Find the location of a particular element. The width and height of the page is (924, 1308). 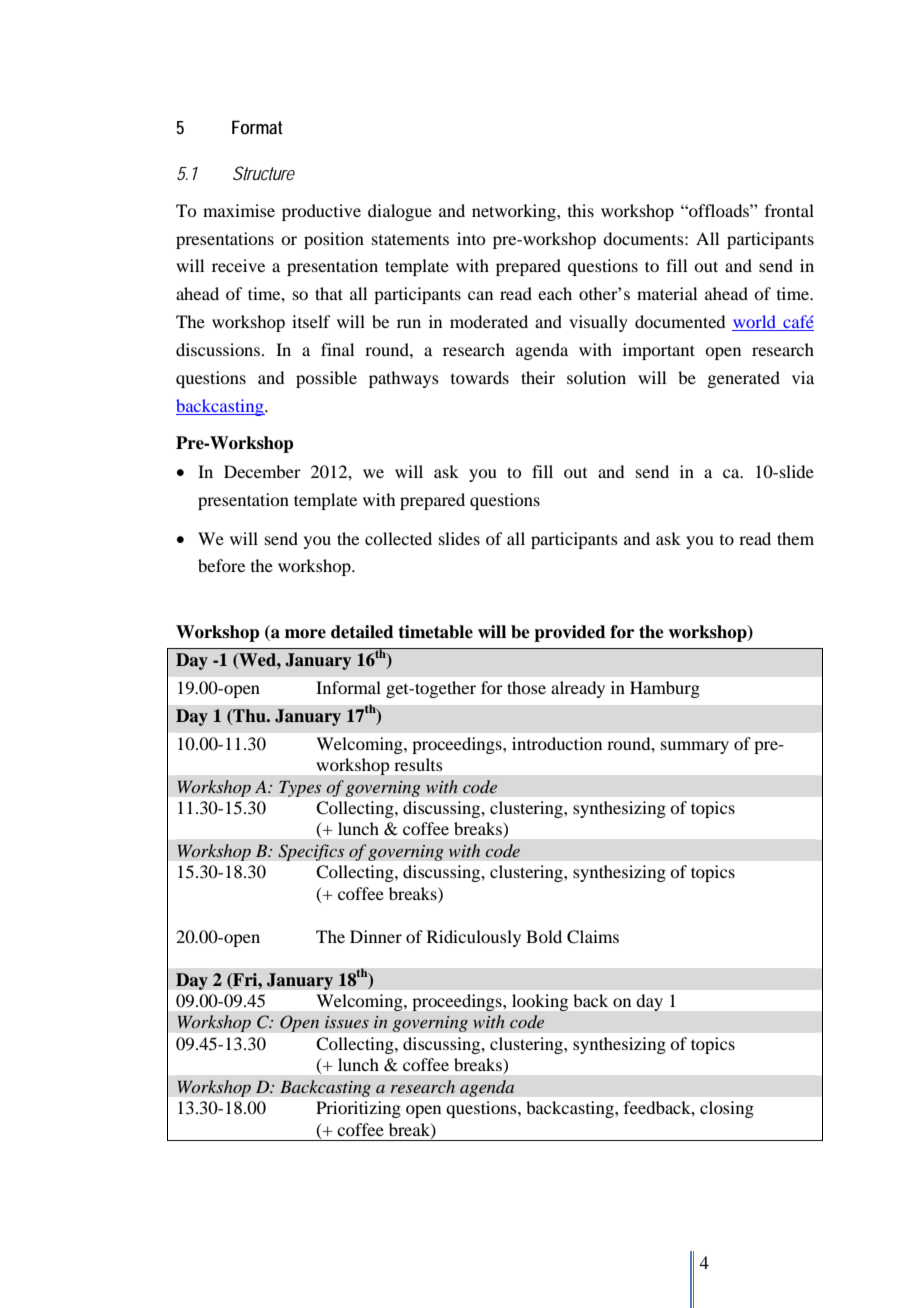

looking is located at coordinates (540, 1002).
